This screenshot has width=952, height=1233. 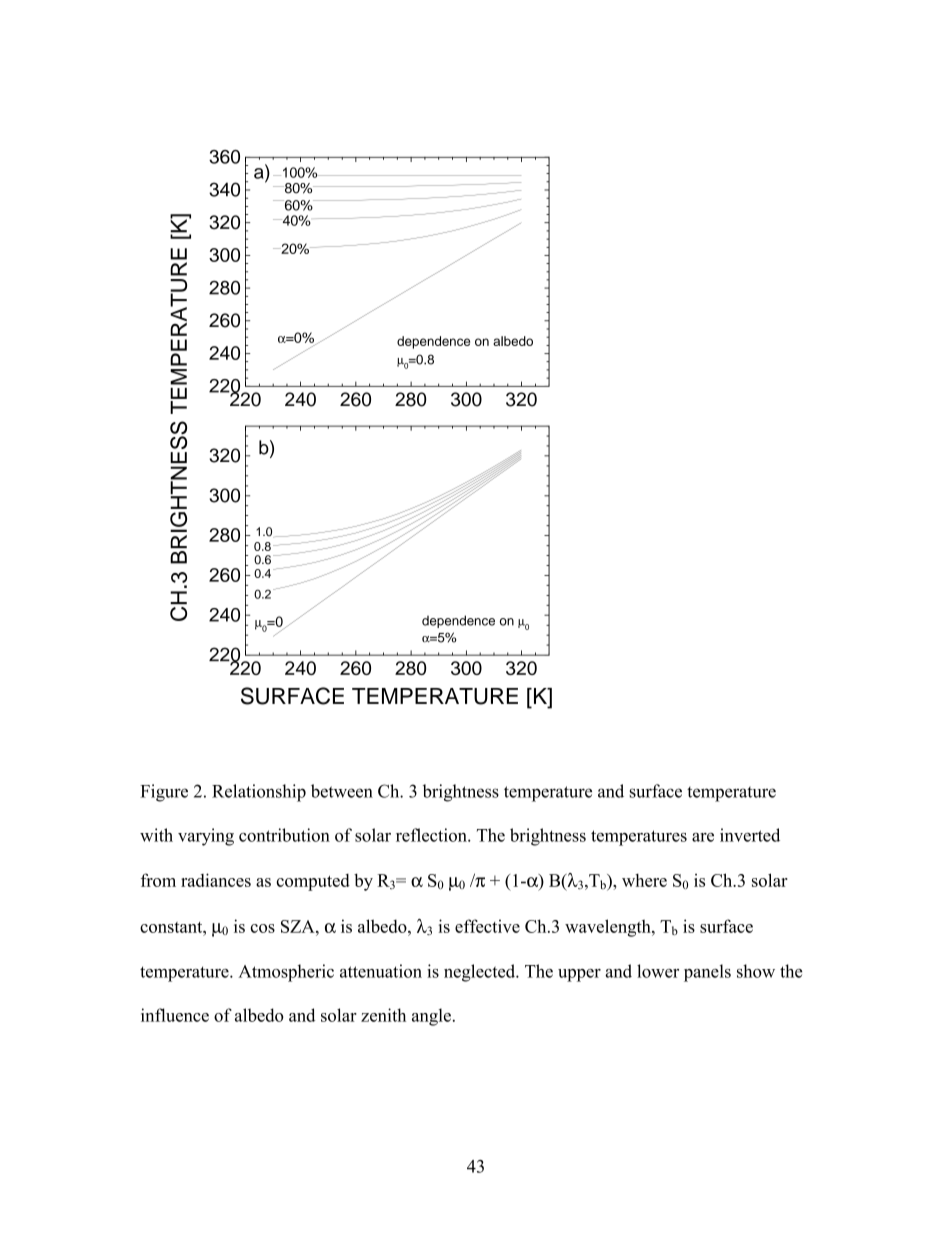 What do you see at coordinates (175, 1015) in the screenshot?
I see `influence` at bounding box center [175, 1015].
